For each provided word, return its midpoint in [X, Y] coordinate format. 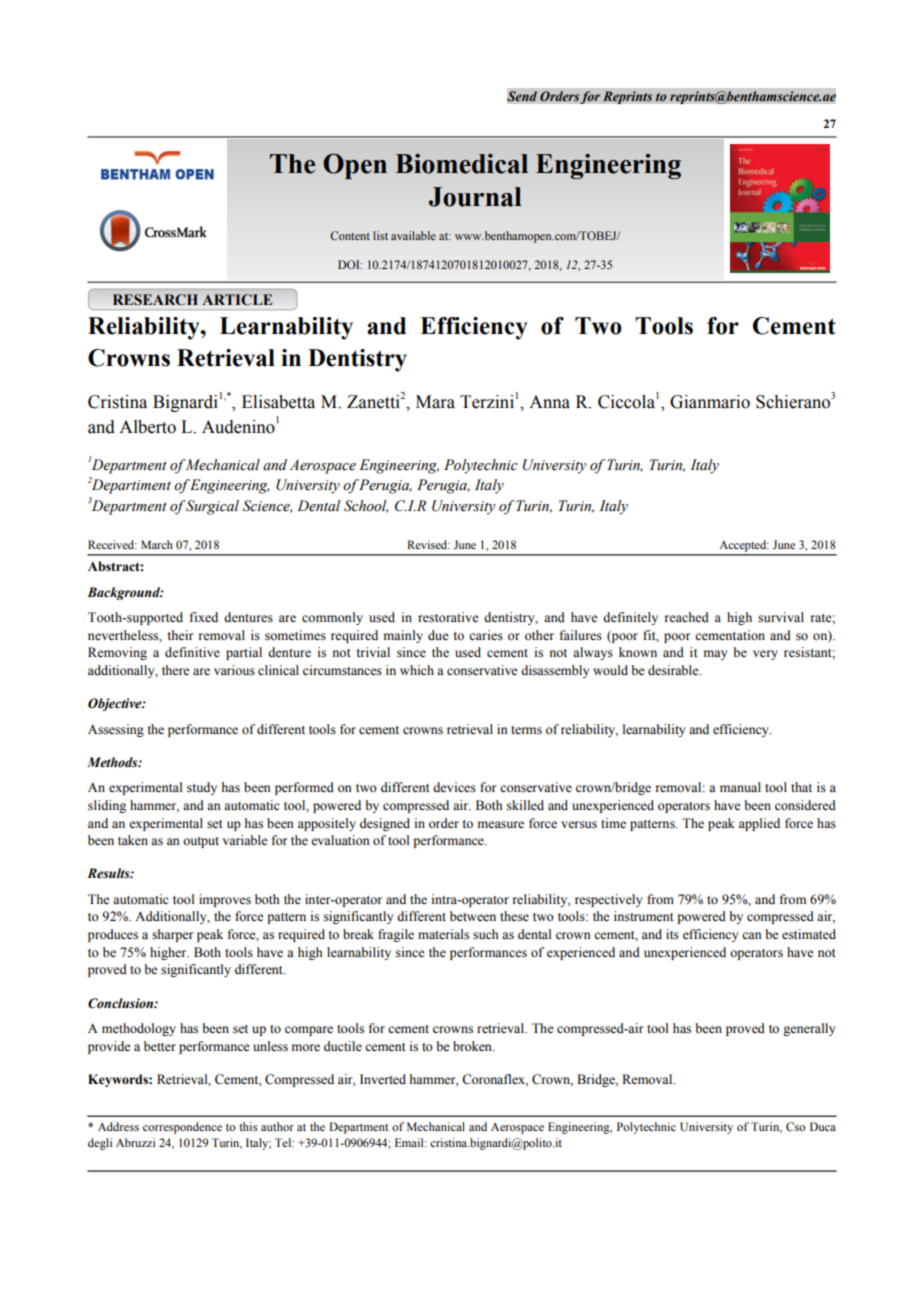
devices [454, 787]
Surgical [212, 507]
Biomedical [462, 164]
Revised [428, 544]
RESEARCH [155, 299]
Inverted [383, 1079]
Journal [475, 197]
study [202, 788]
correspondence [182, 1128]
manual [740, 787]
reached [687, 617]
